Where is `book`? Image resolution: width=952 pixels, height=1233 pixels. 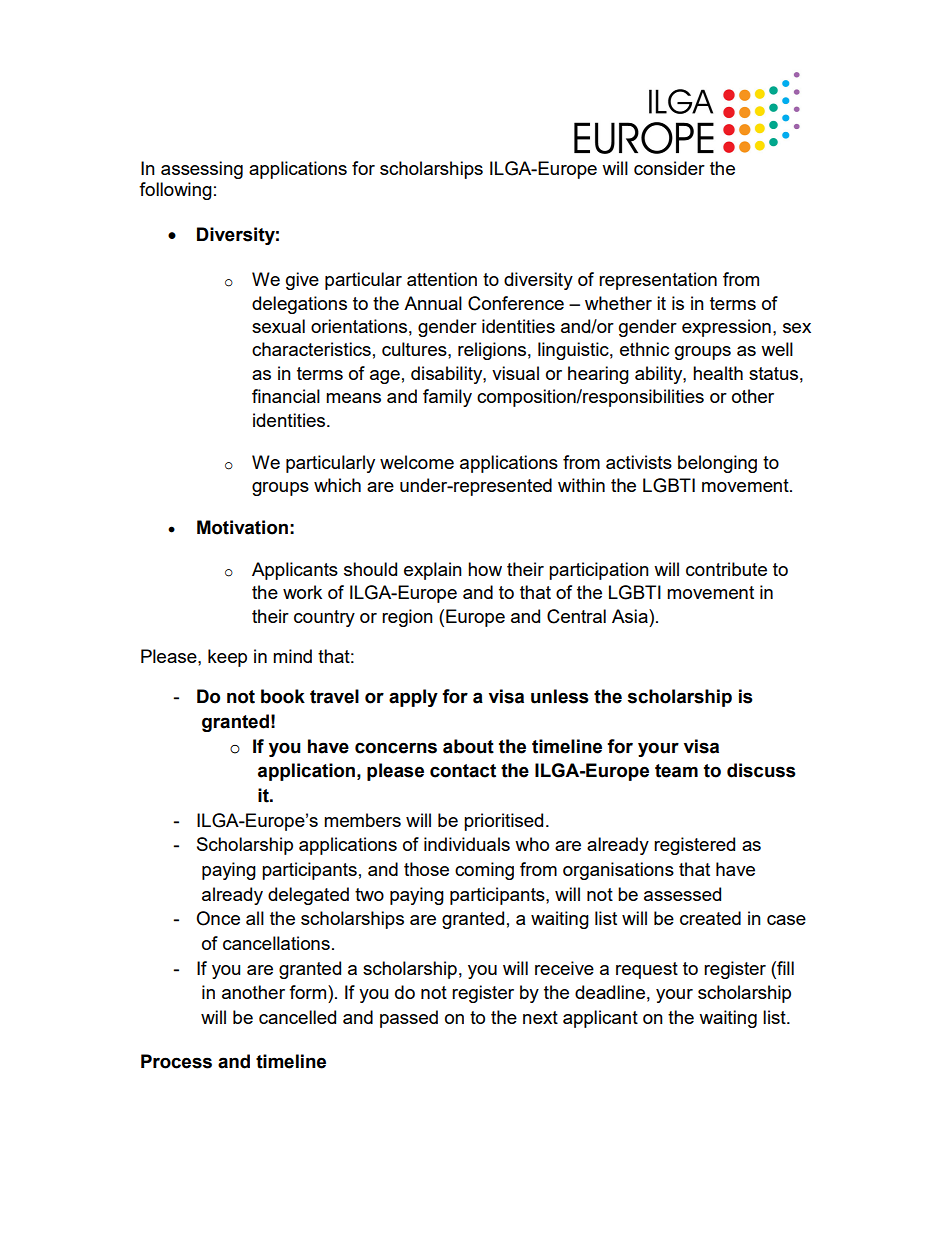
book is located at coordinates (283, 696).
